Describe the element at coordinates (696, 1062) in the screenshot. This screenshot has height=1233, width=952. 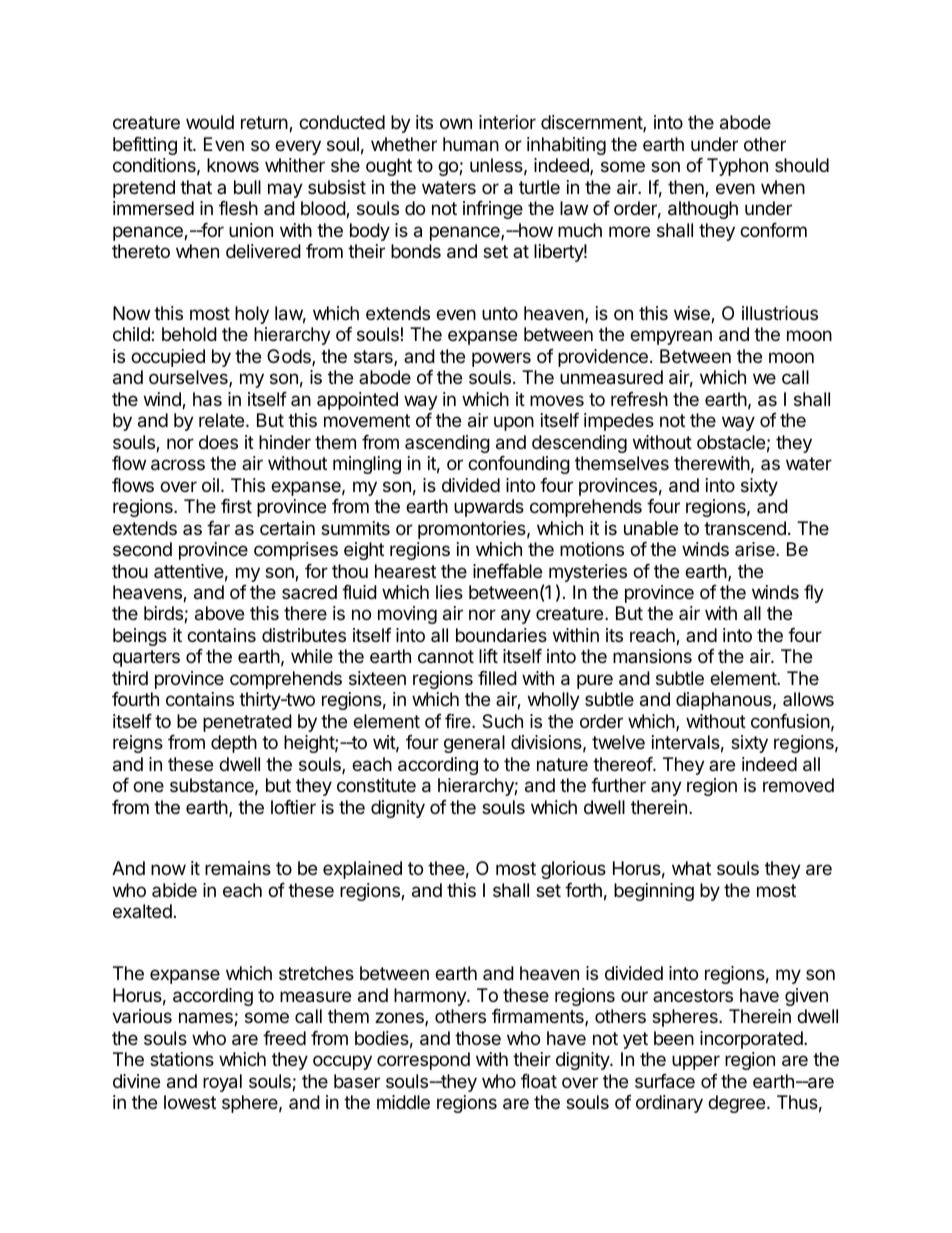
I see `upper` at that location.
